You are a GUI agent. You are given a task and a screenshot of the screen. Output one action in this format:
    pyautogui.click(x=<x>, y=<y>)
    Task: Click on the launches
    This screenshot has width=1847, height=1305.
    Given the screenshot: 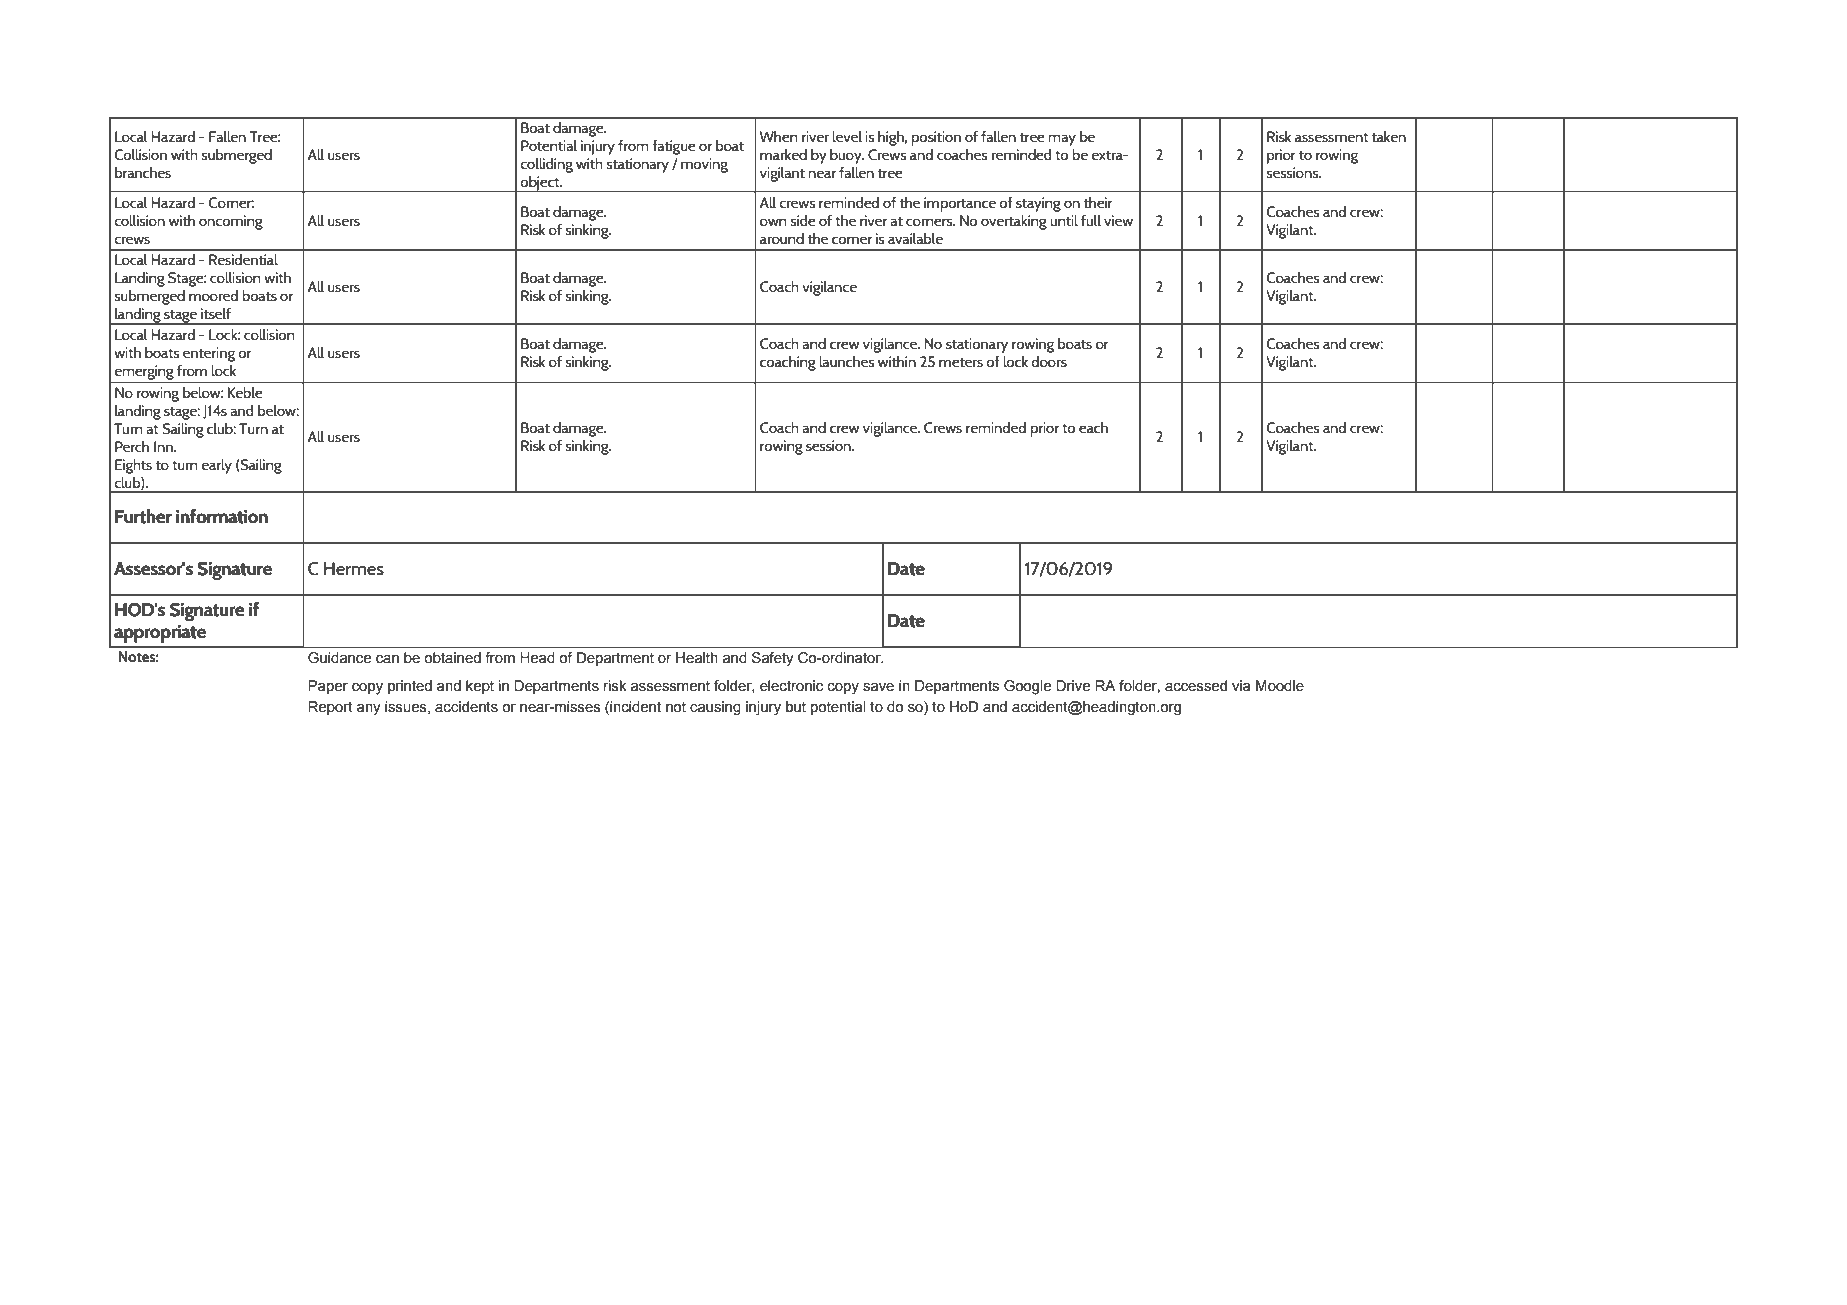 What is the action you would take?
    pyautogui.click(x=846, y=361)
